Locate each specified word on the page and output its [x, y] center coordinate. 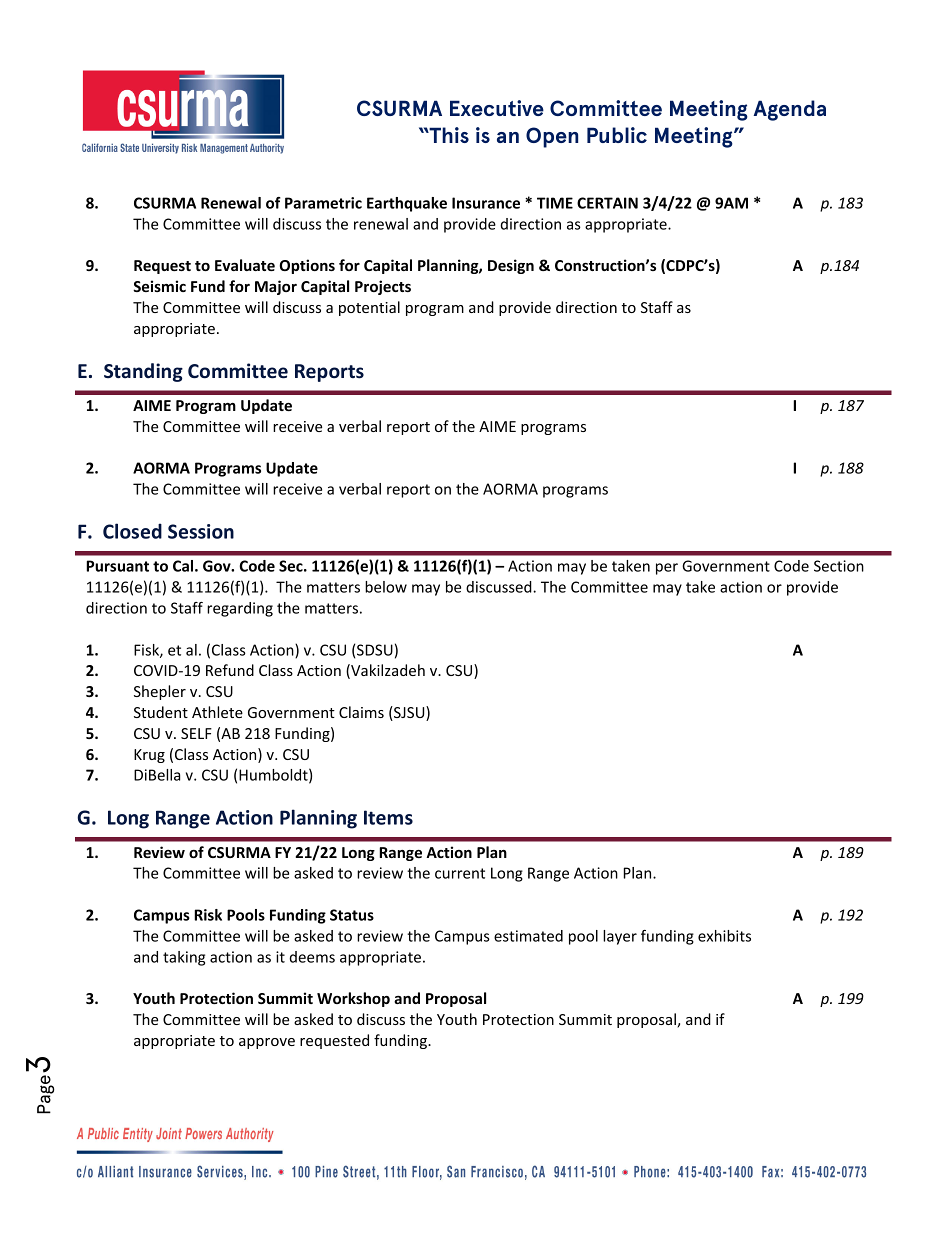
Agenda [790, 110]
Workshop [353, 999]
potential [369, 308]
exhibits [724, 936]
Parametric [323, 203]
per [667, 569]
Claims [361, 712]
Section [839, 566]
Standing [143, 372]
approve [267, 1043]
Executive [497, 108]
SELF [196, 733]
